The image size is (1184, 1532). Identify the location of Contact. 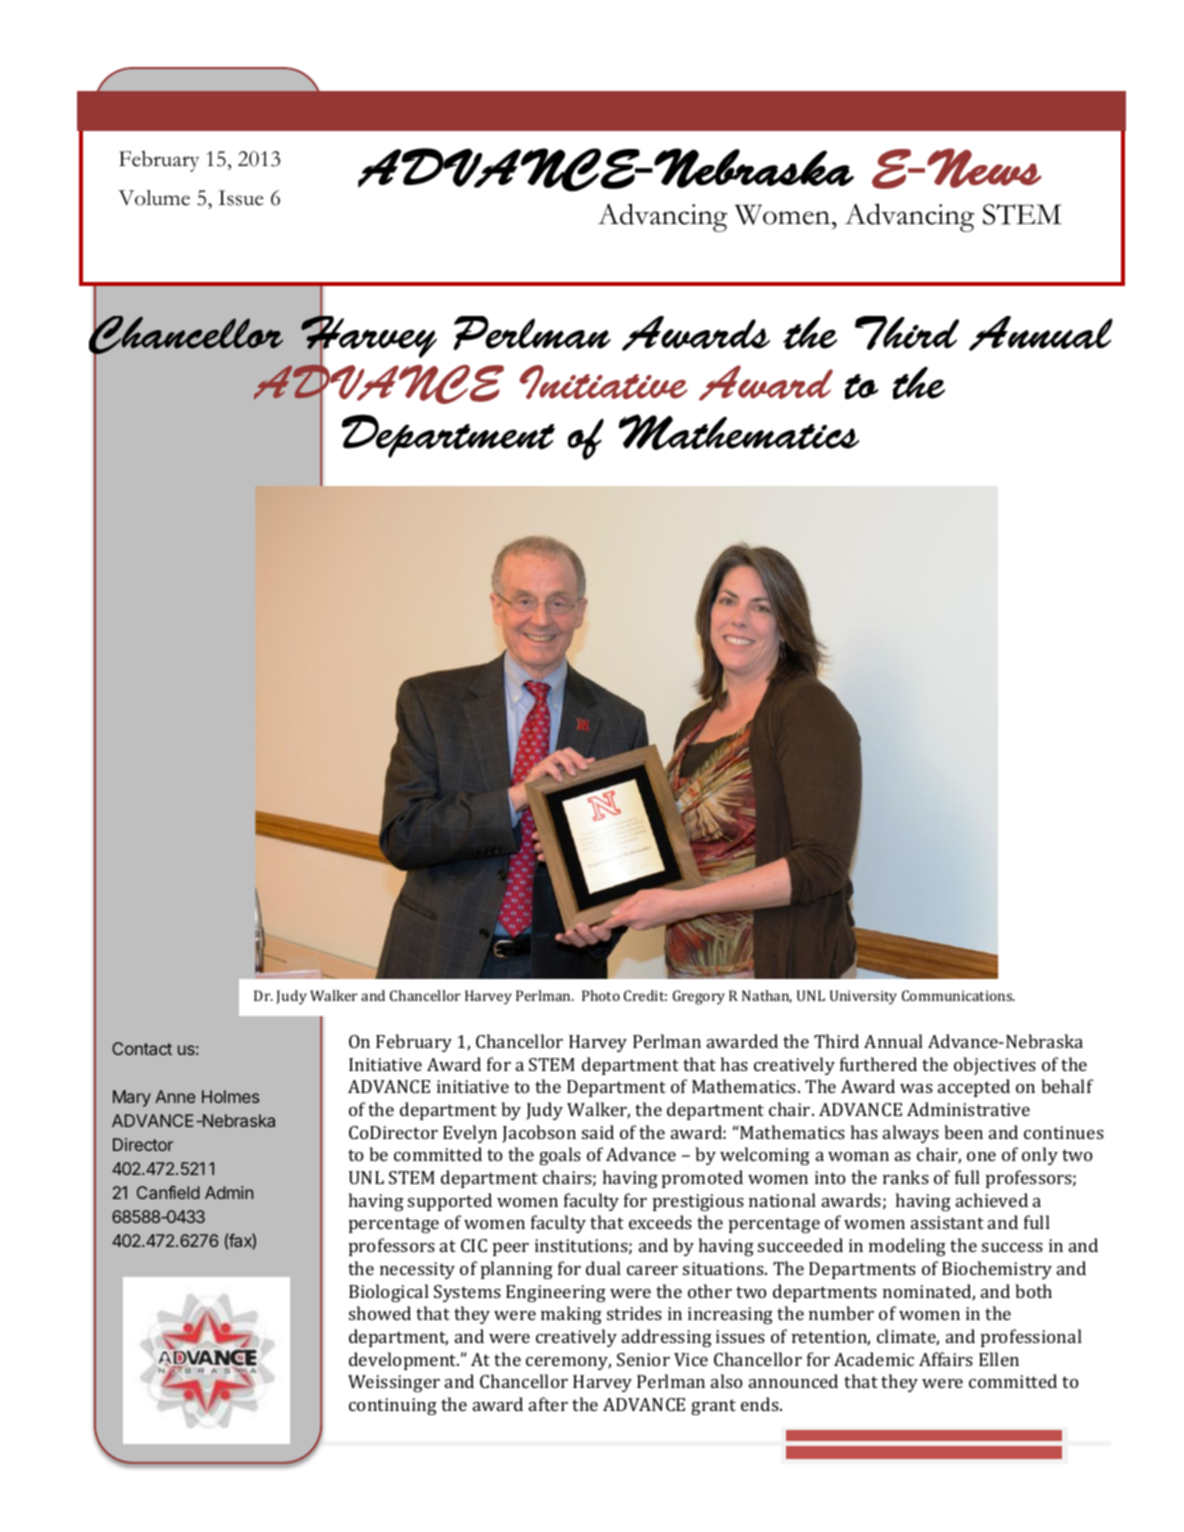
(142, 1048).
